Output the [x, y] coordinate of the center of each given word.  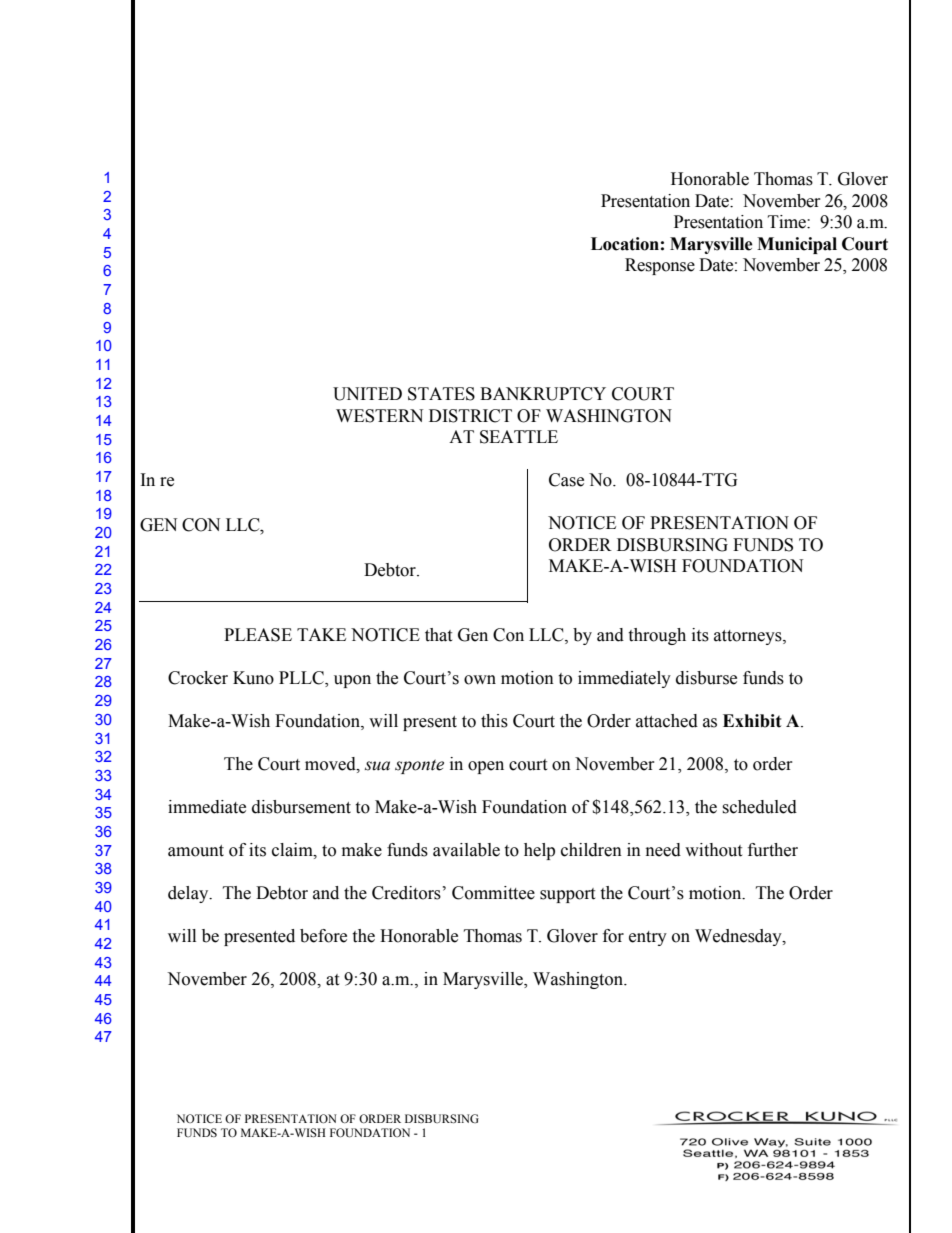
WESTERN [379, 416]
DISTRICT [470, 416]
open [486, 767]
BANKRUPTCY [543, 394]
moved [331, 764]
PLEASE [258, 635]
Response [660, 266]
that [438, 635]
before [323, 936]
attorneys [749, 637]
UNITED [367, 394]
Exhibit [752, 721]
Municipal [797, 245]
